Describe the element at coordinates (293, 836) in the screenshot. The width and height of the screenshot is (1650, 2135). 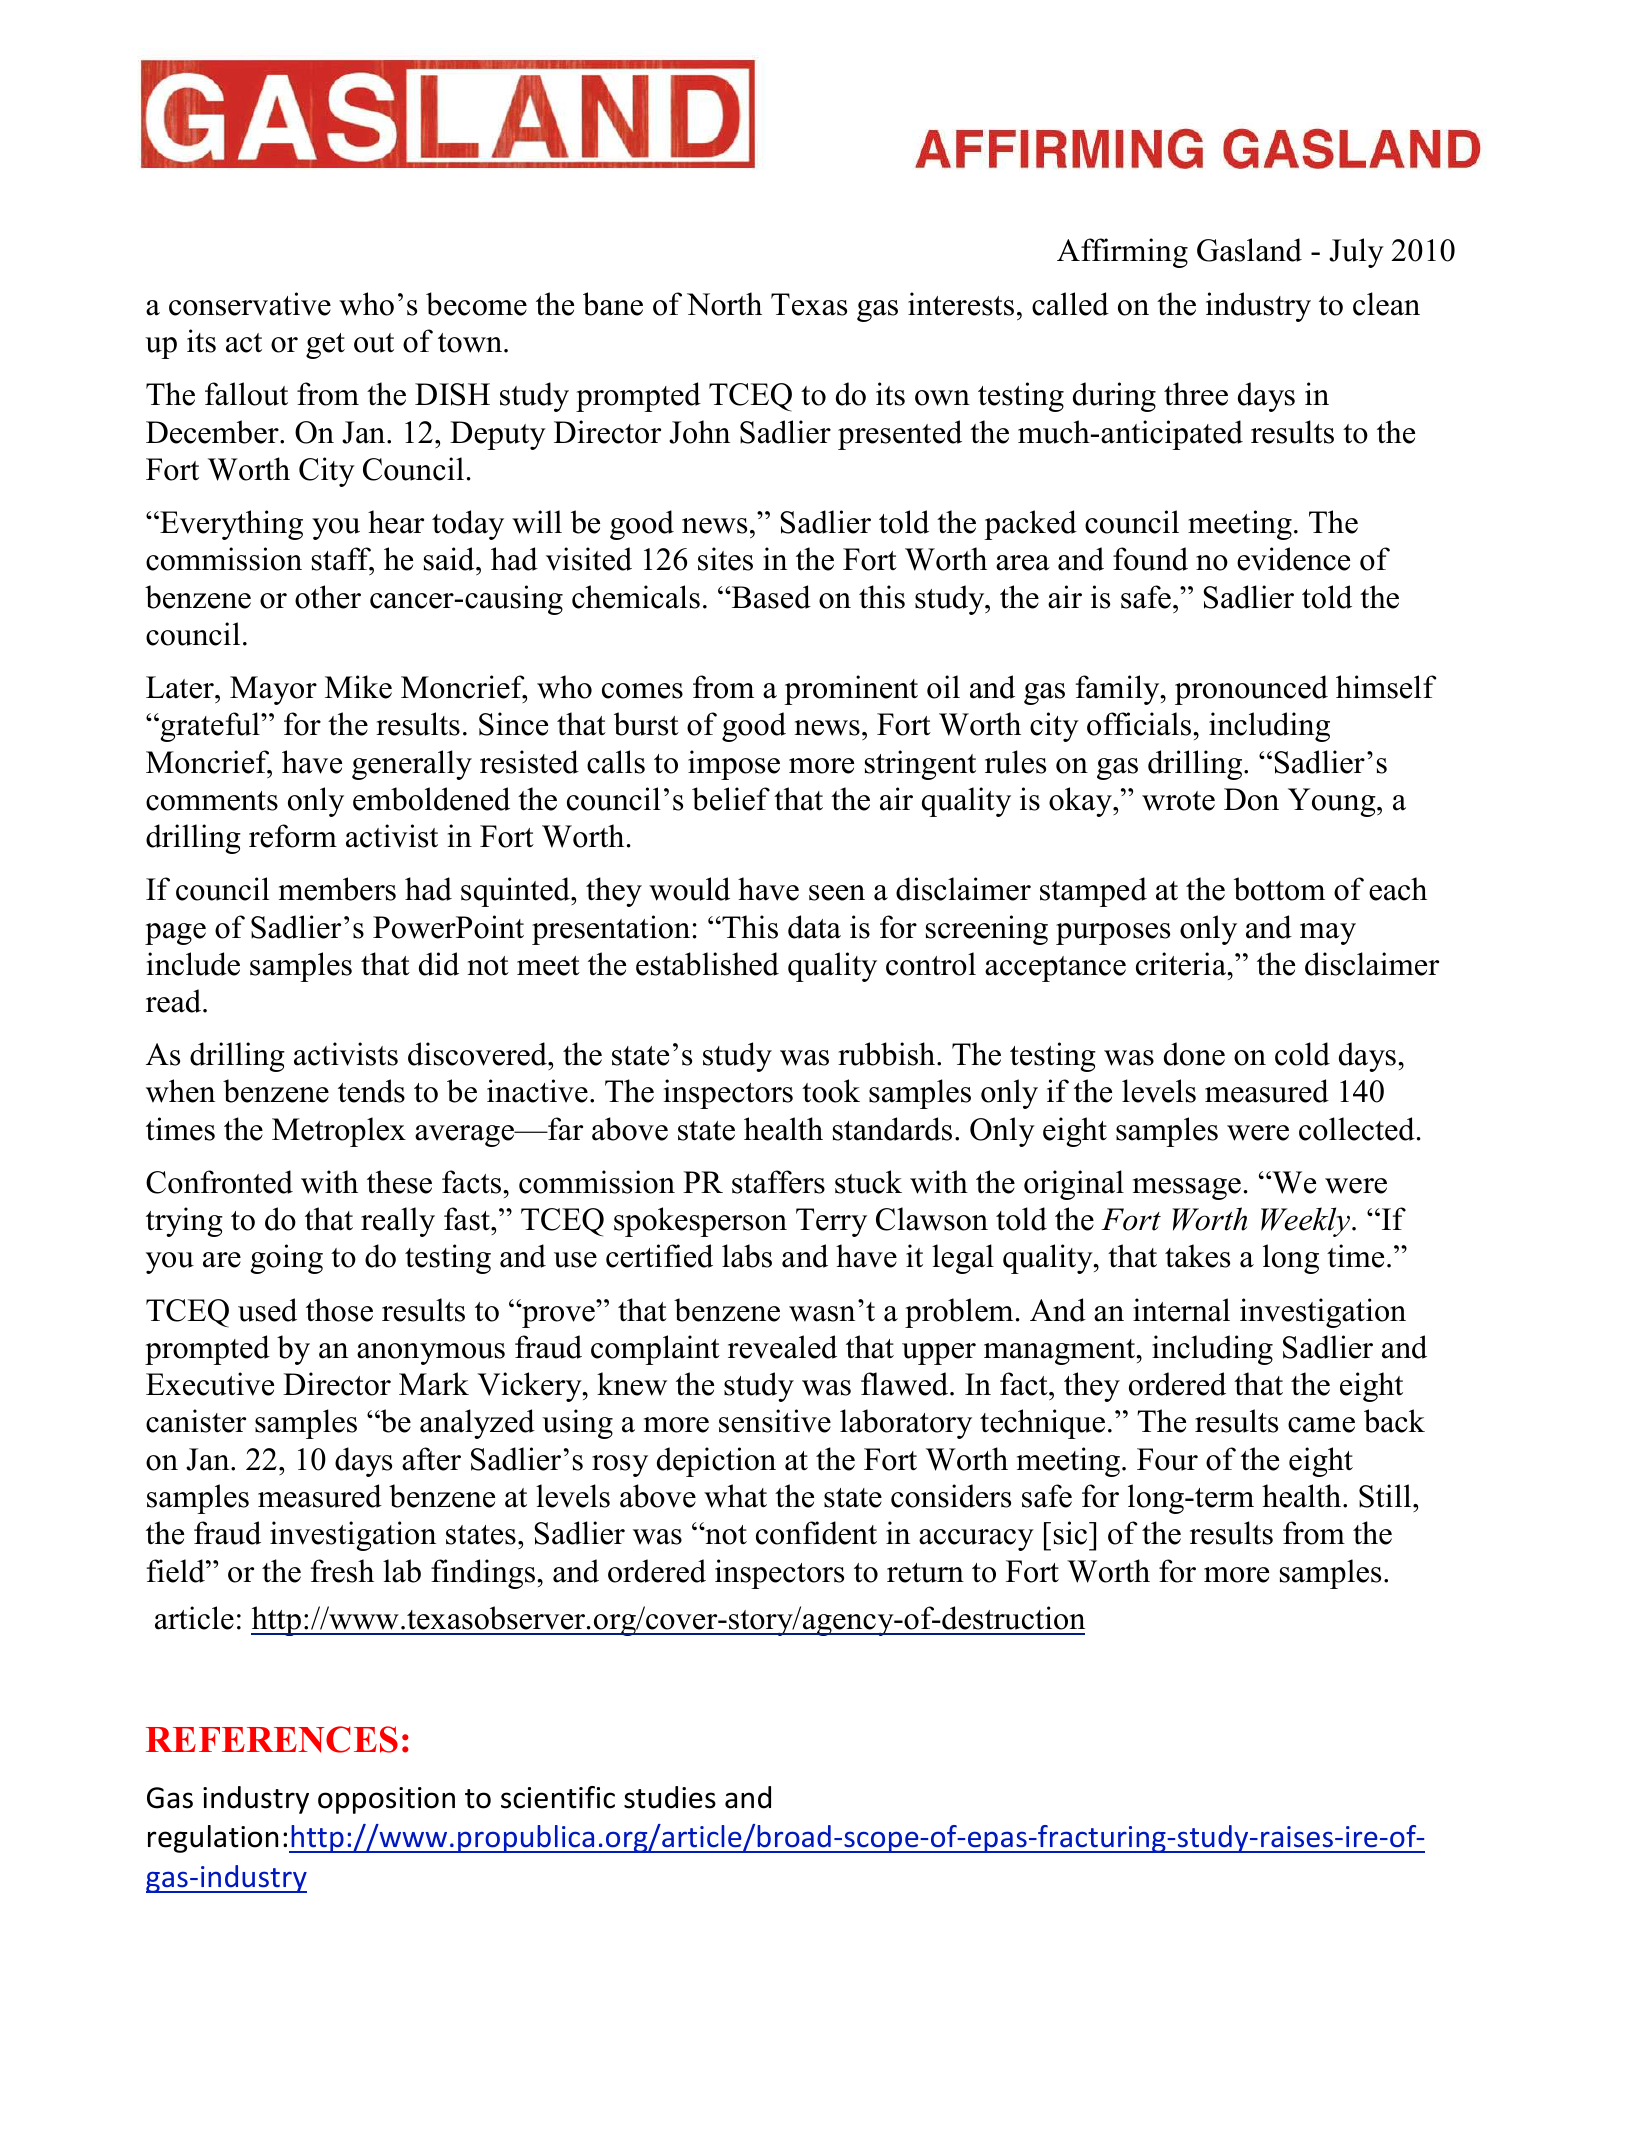
I see `reform` at that location.
